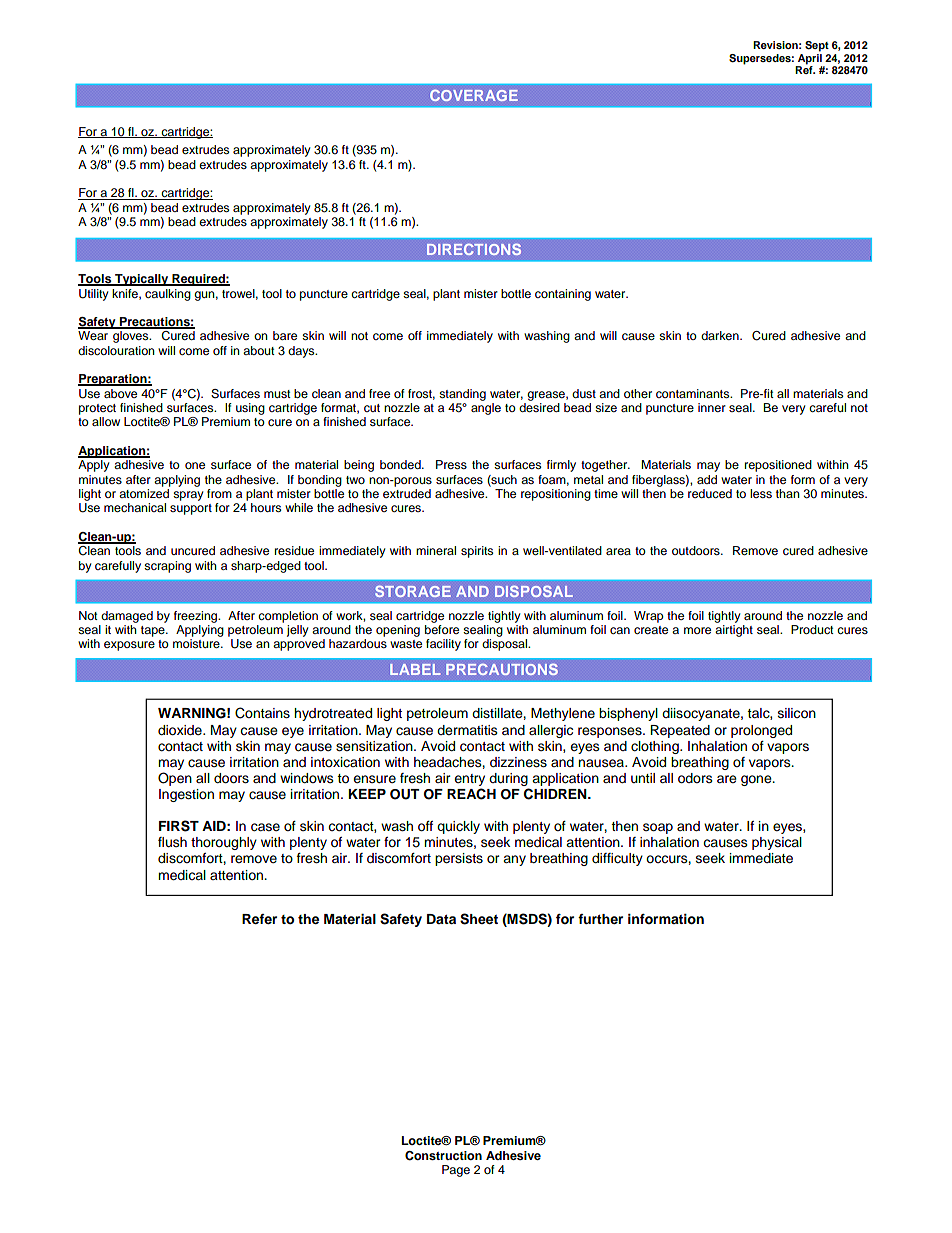  What do you see at coordinates (142, 280) in the document?
I see `Typically` at bounding box center [142, 280].
